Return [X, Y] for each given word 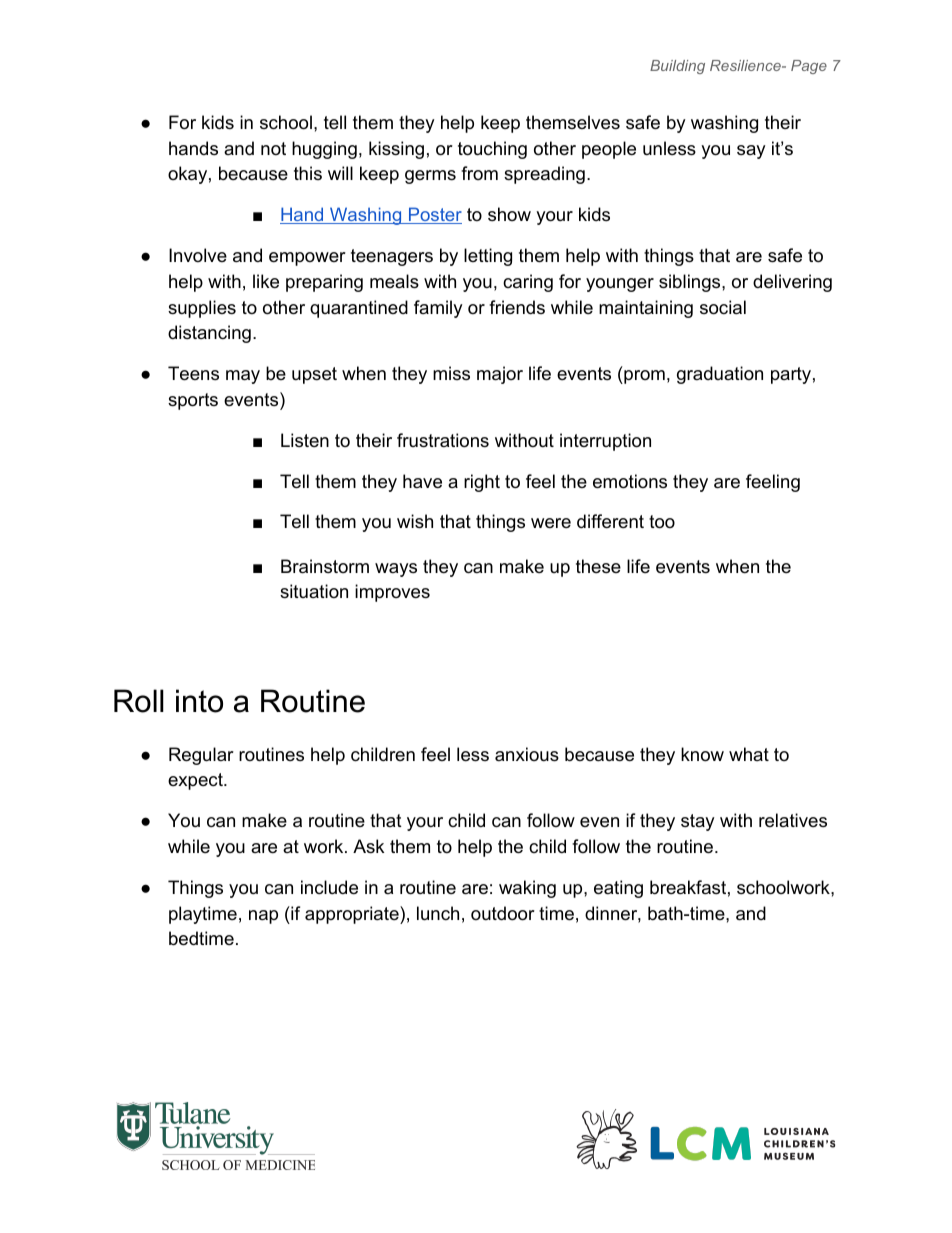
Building [677, 67]
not [273, 148]
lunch [438, 913]
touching [492, 150]
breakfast [688, 887]
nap [263, 917]
